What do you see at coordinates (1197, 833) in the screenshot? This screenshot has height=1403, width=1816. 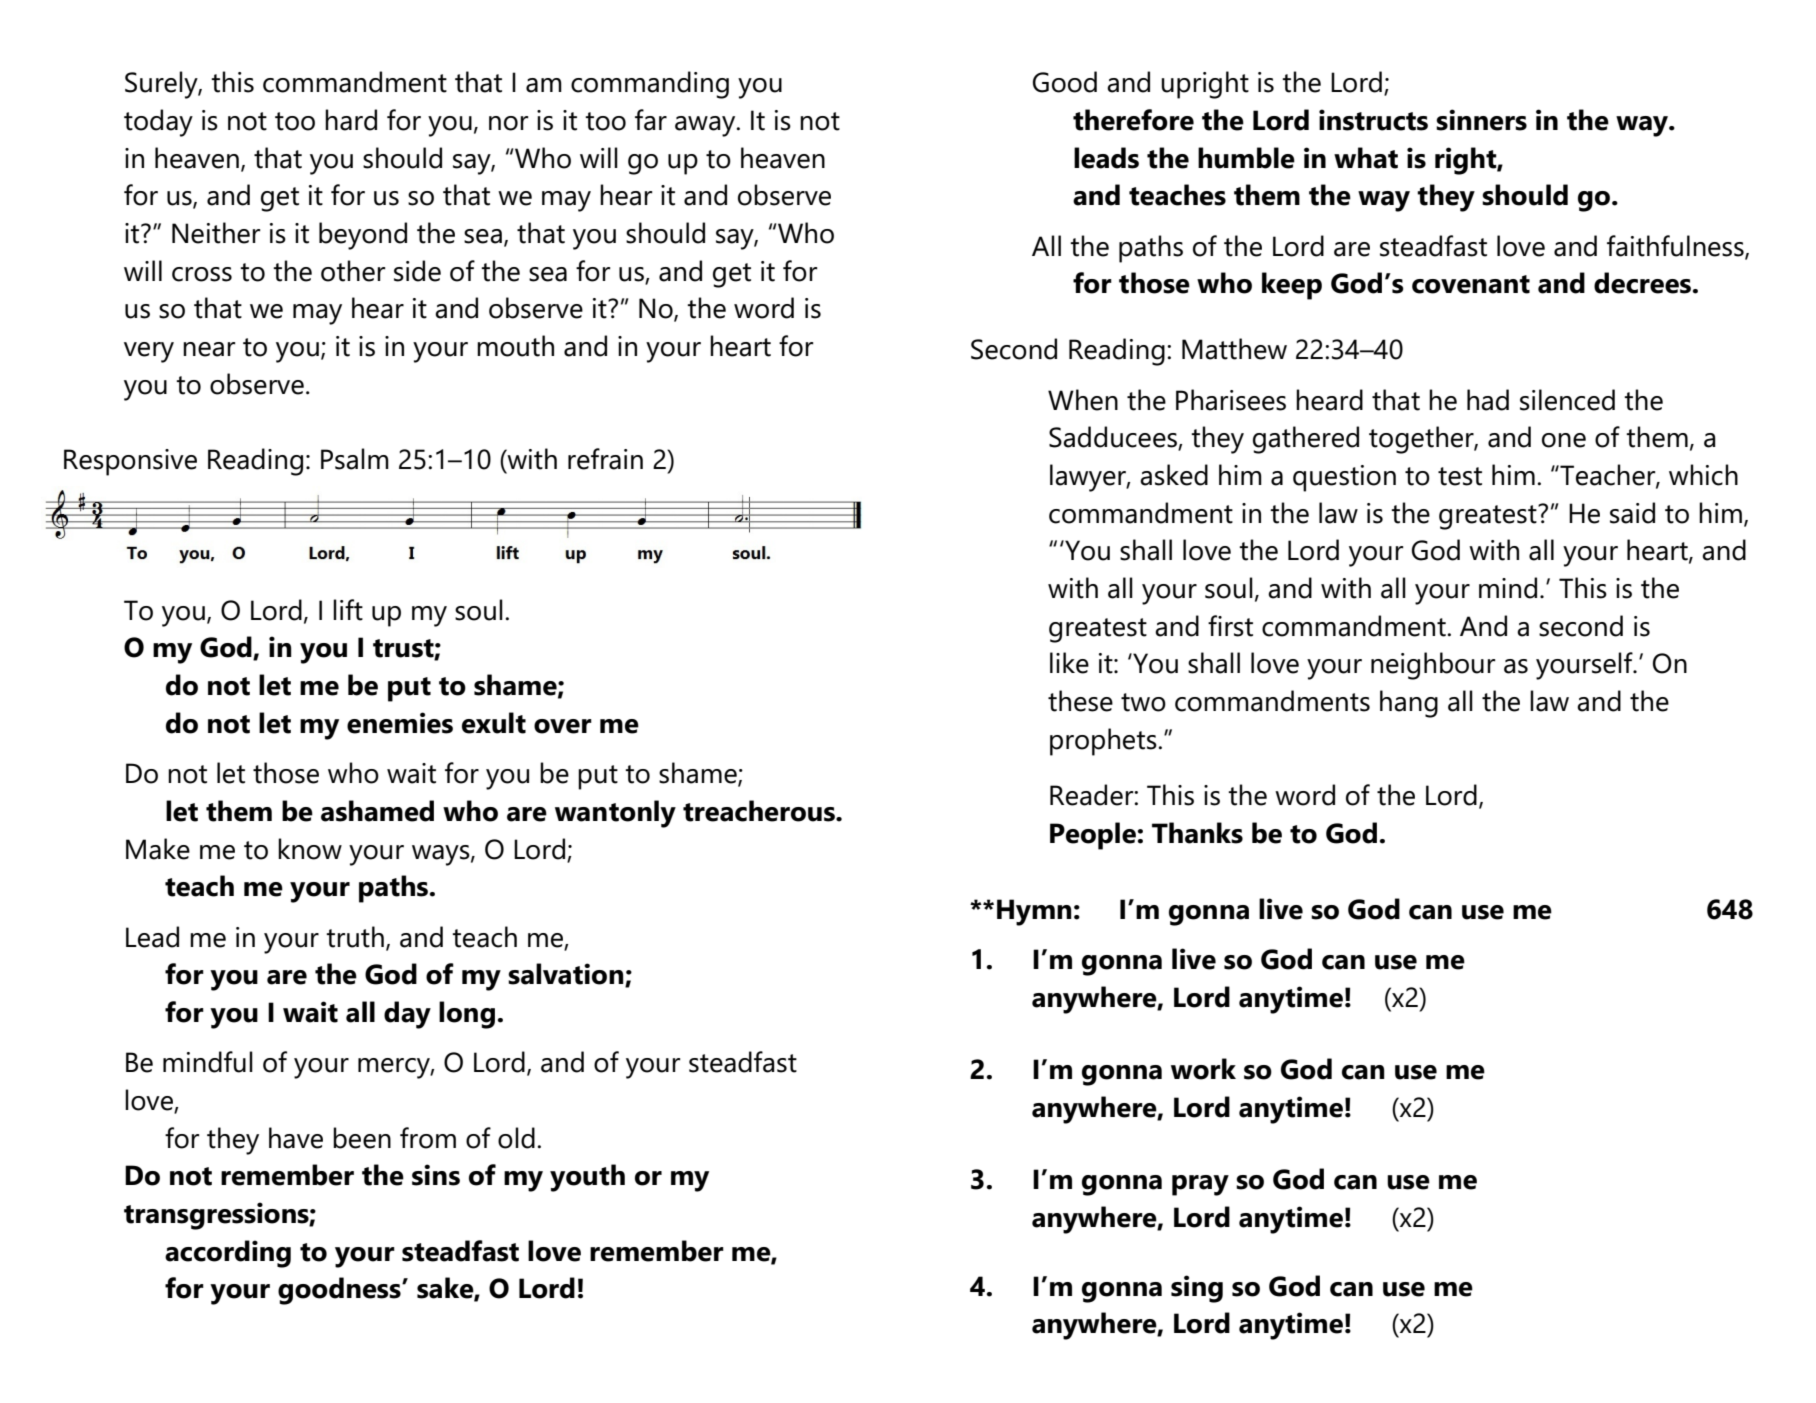 I see `Thanks` at bounding box center [1197, 833].
